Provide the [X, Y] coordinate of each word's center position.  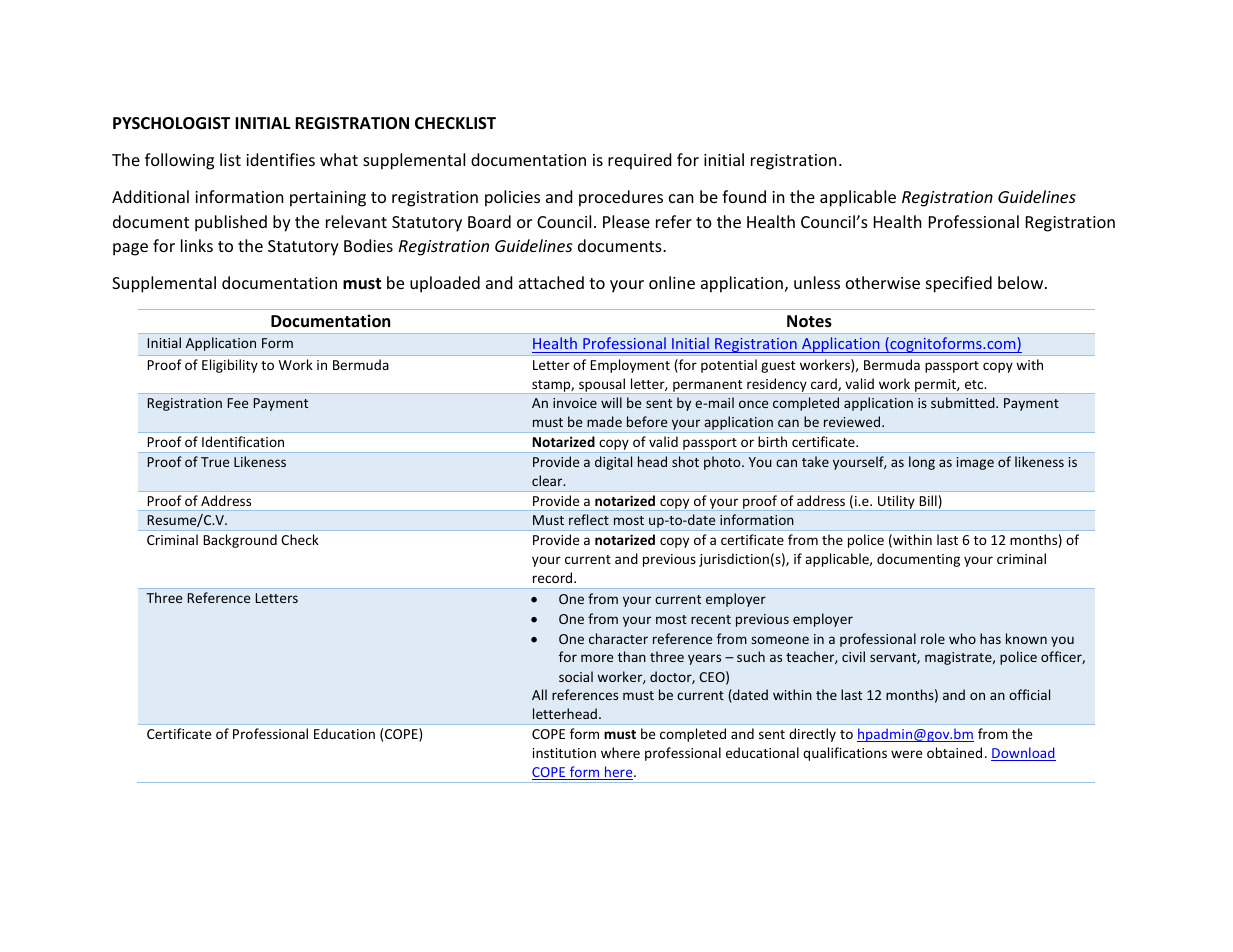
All [539, 694]
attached [551, 282]
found [744, 196]
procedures [621, 198]
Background [240, 541]
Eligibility [230, 366]
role [933, 638]
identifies [280, 159]
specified [959, 284]
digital [613, 463]
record [554, 577]
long [922, 463]
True [215, 462]
